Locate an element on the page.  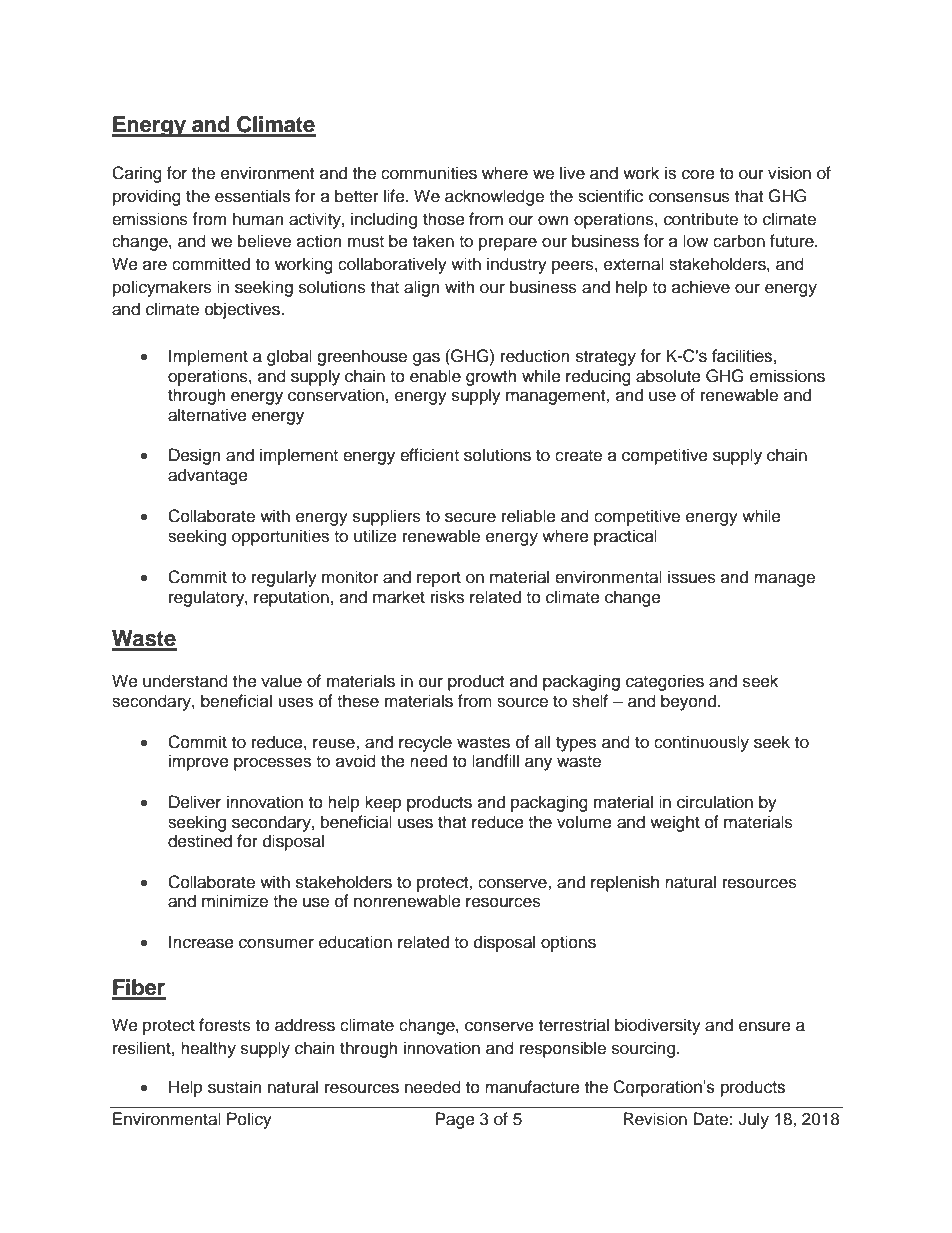
acknowledge is located at coordinates (494, 197).
